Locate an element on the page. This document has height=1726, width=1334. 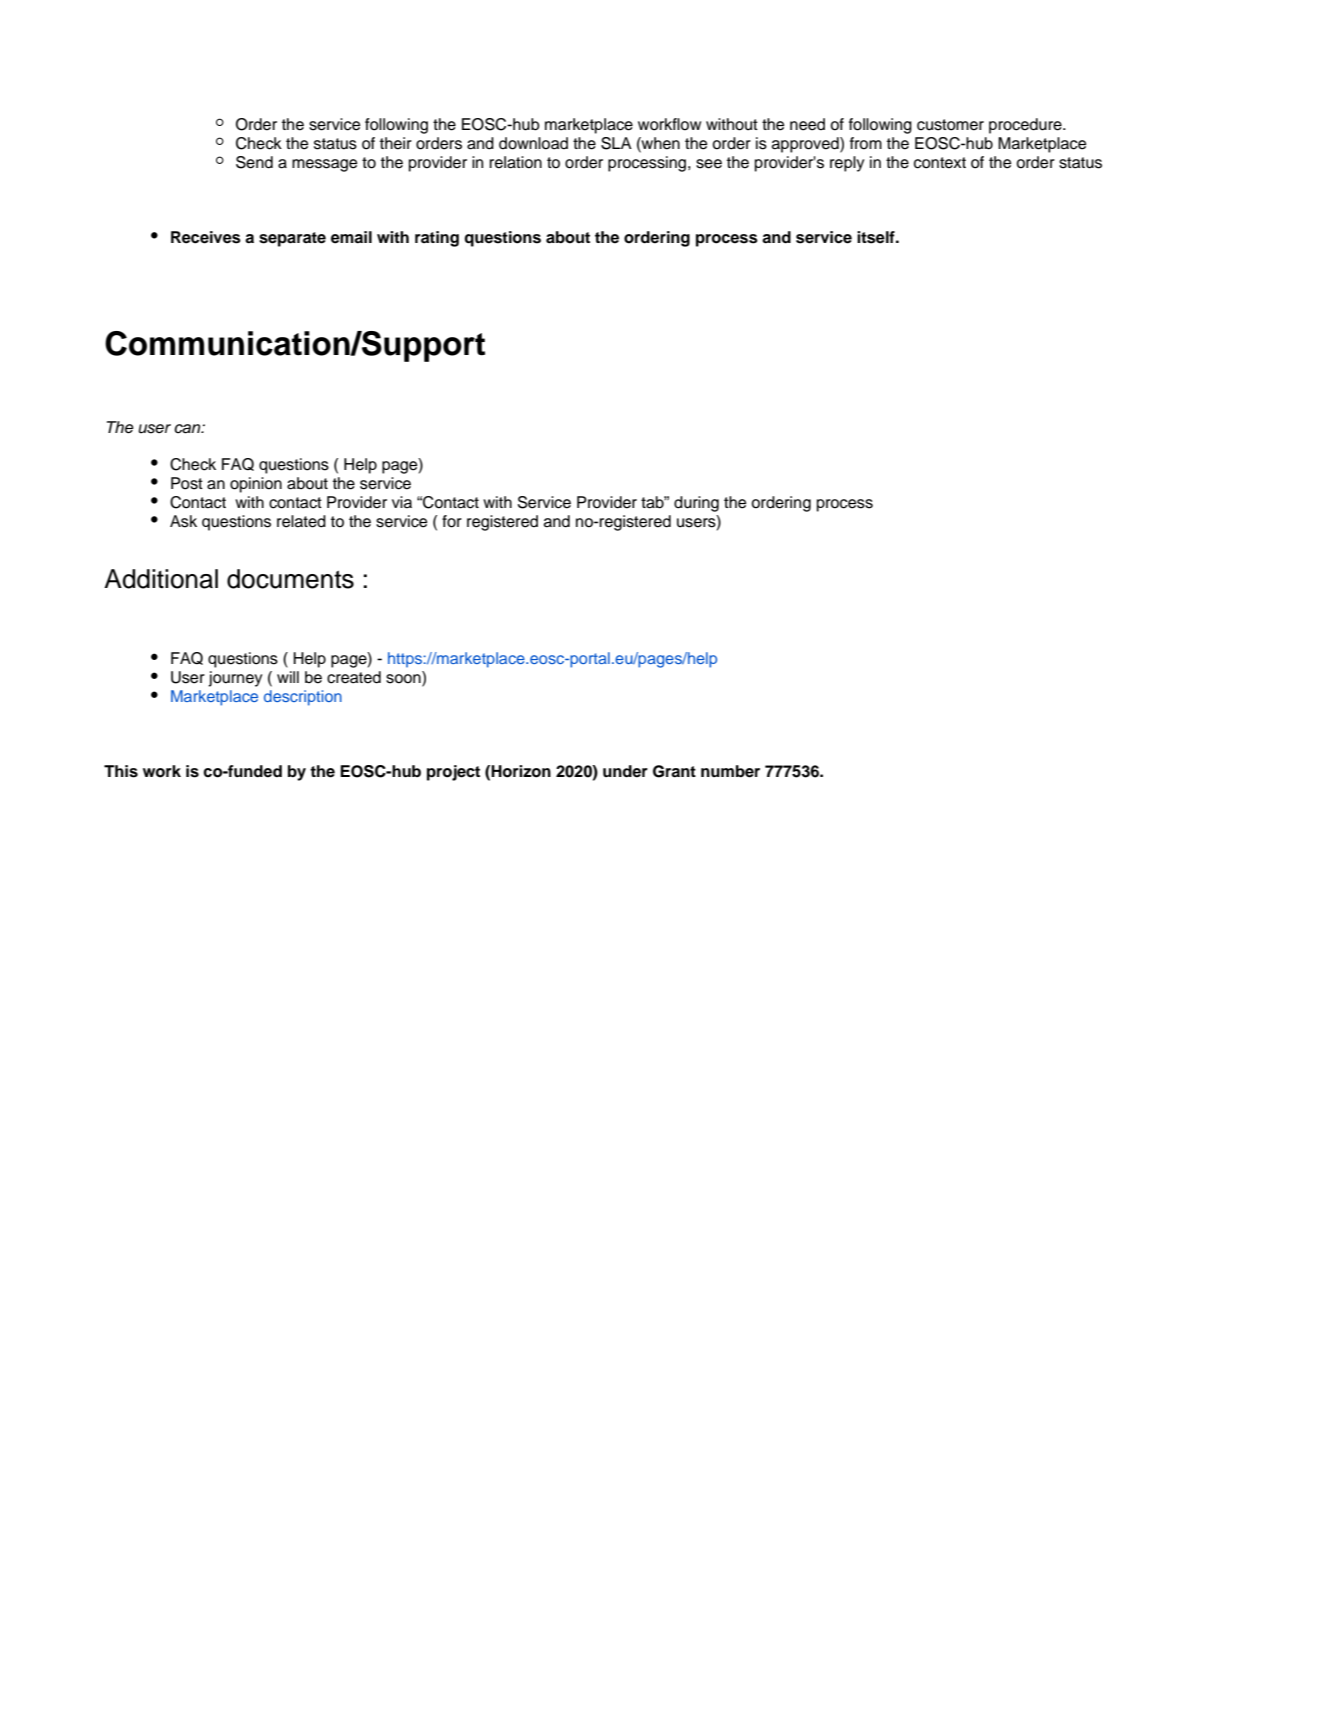
This is located at coordinates (121, 771).
